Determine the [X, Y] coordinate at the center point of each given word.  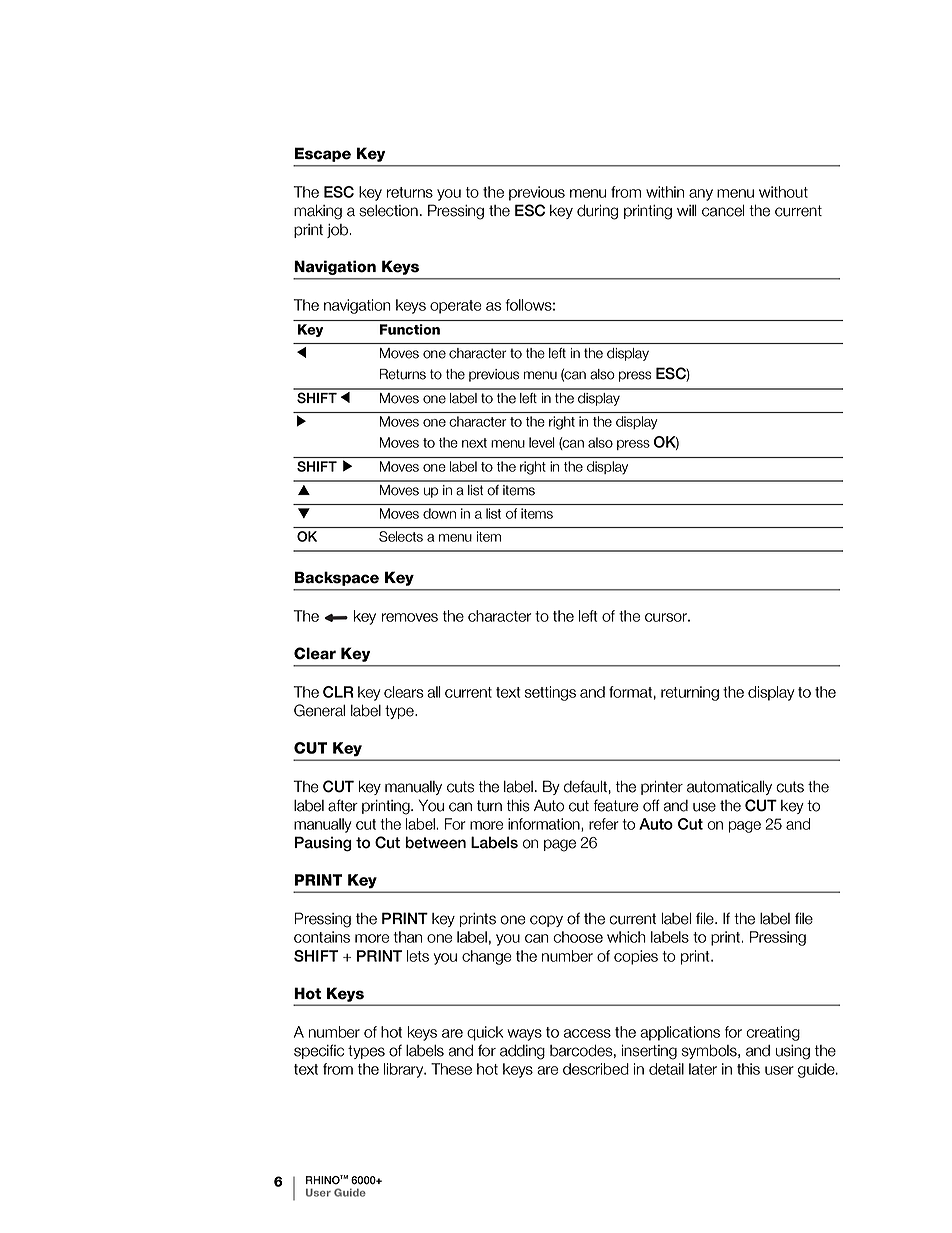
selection [388, 211]
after [343, 805]
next [474, 443]
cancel [723, 210]
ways [524, 1035]
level [542, 442]
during [597, 212]
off [651, 805]
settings [550, 693]
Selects [401, 536]
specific [319, 1051]
